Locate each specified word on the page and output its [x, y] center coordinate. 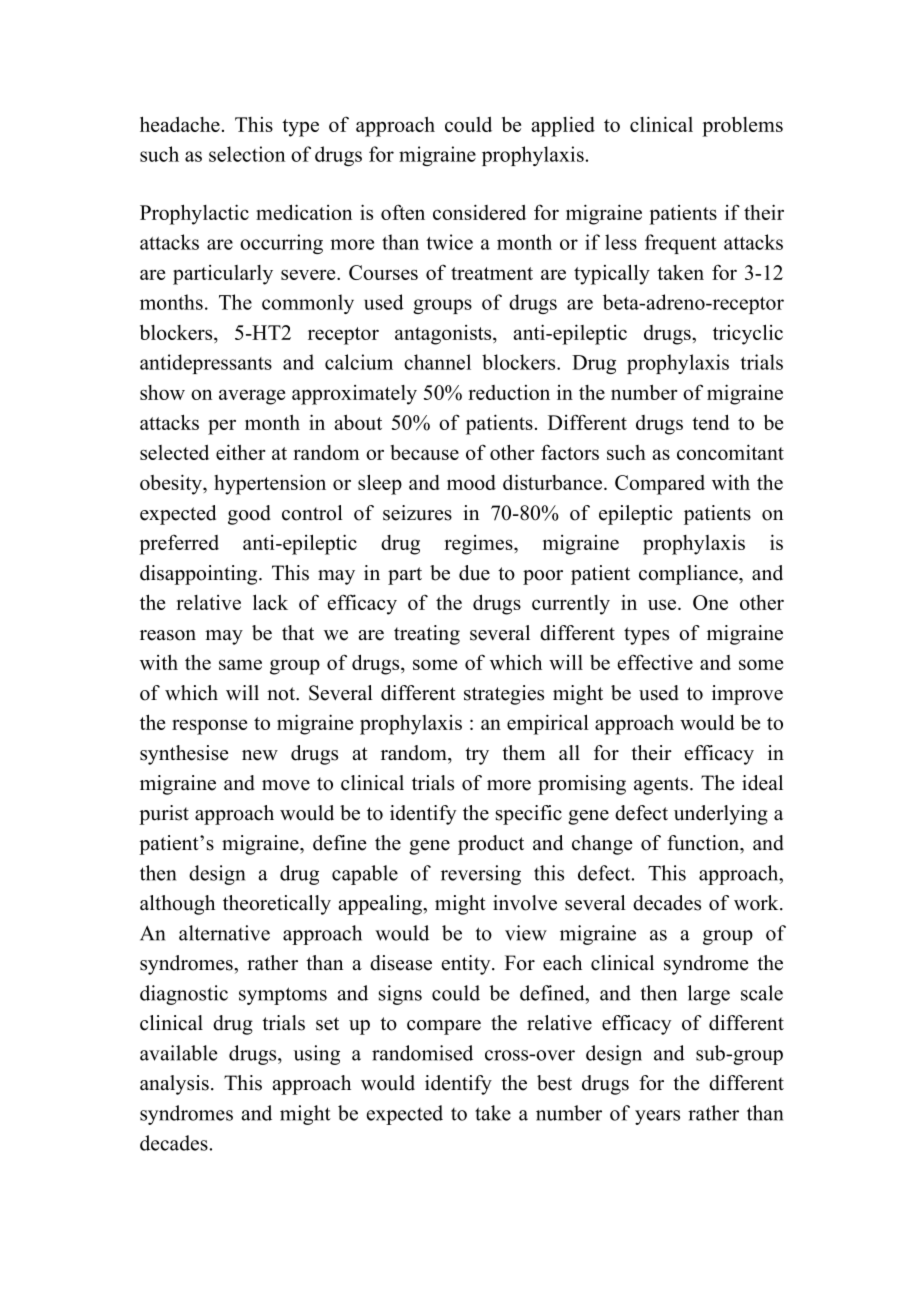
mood [471, 482]
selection [247, 154]
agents [661, 786]
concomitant [730, 452]
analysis [174, 1085]
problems [742, 126]
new [260, 755]
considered [479, 212]
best [554, 1083]
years [657, 1117]
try [477, 756]
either [240, 452]
